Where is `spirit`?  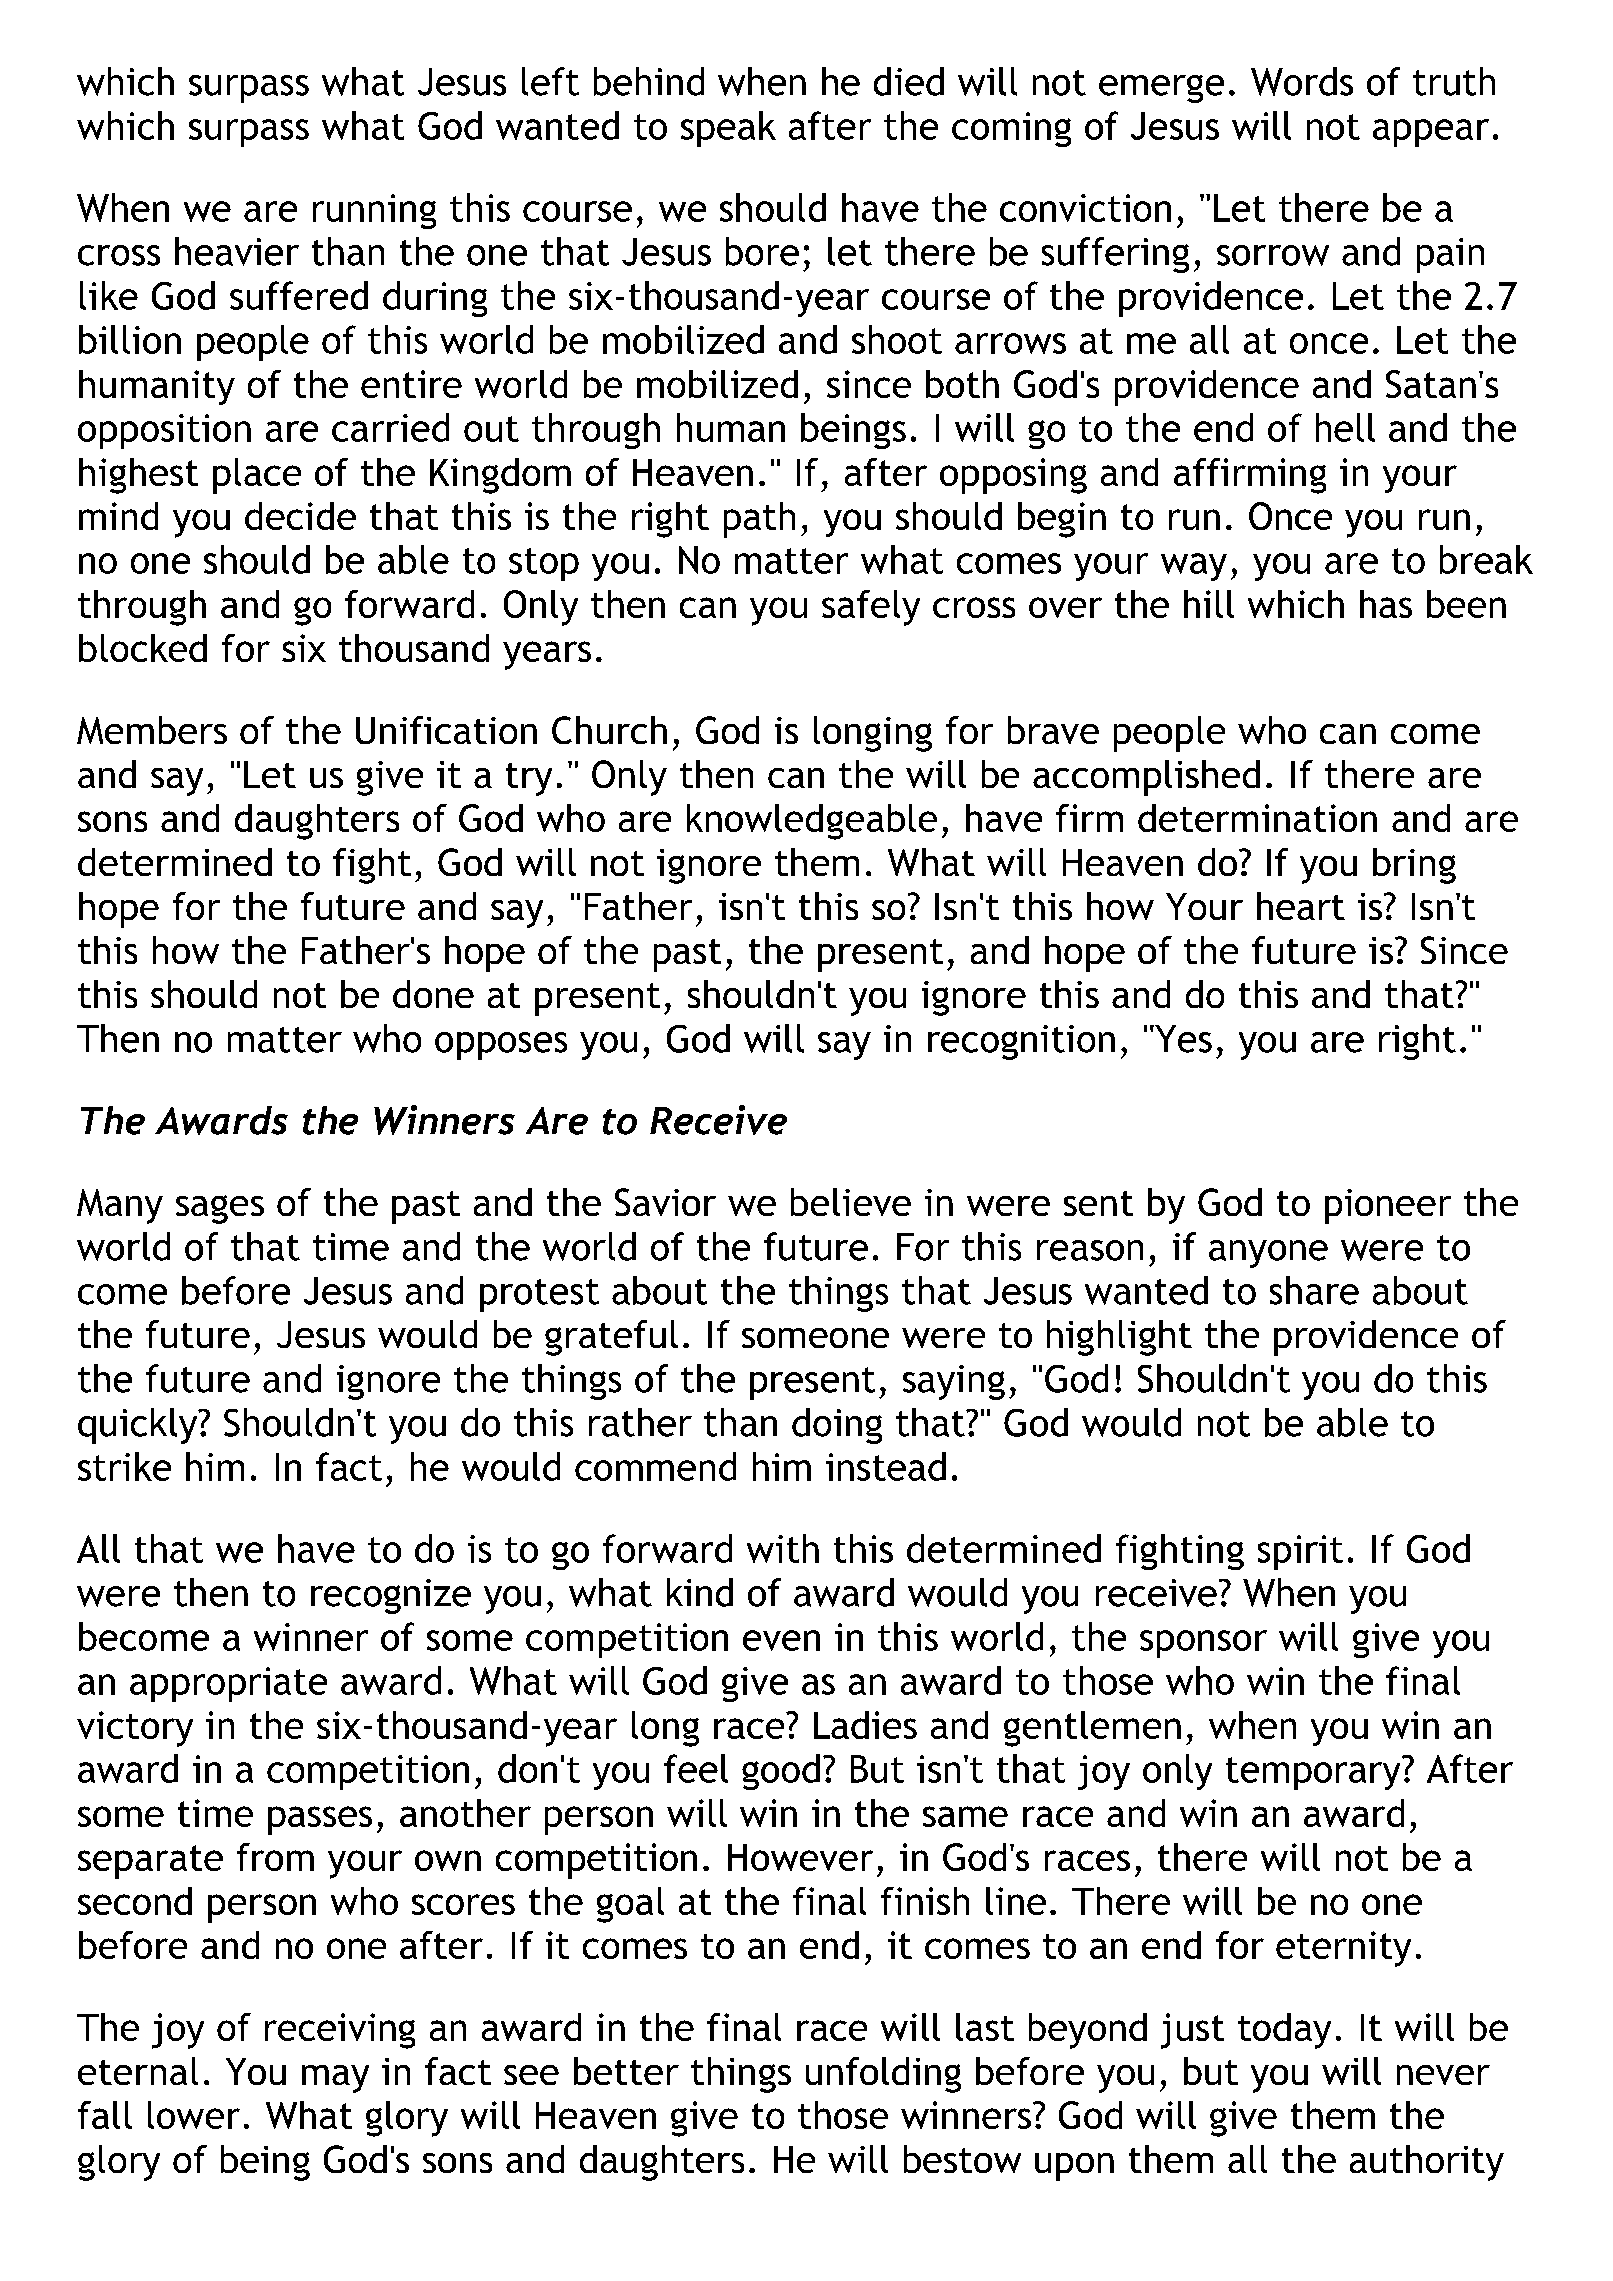 spirit is located at coordinates (1300, 1552).
